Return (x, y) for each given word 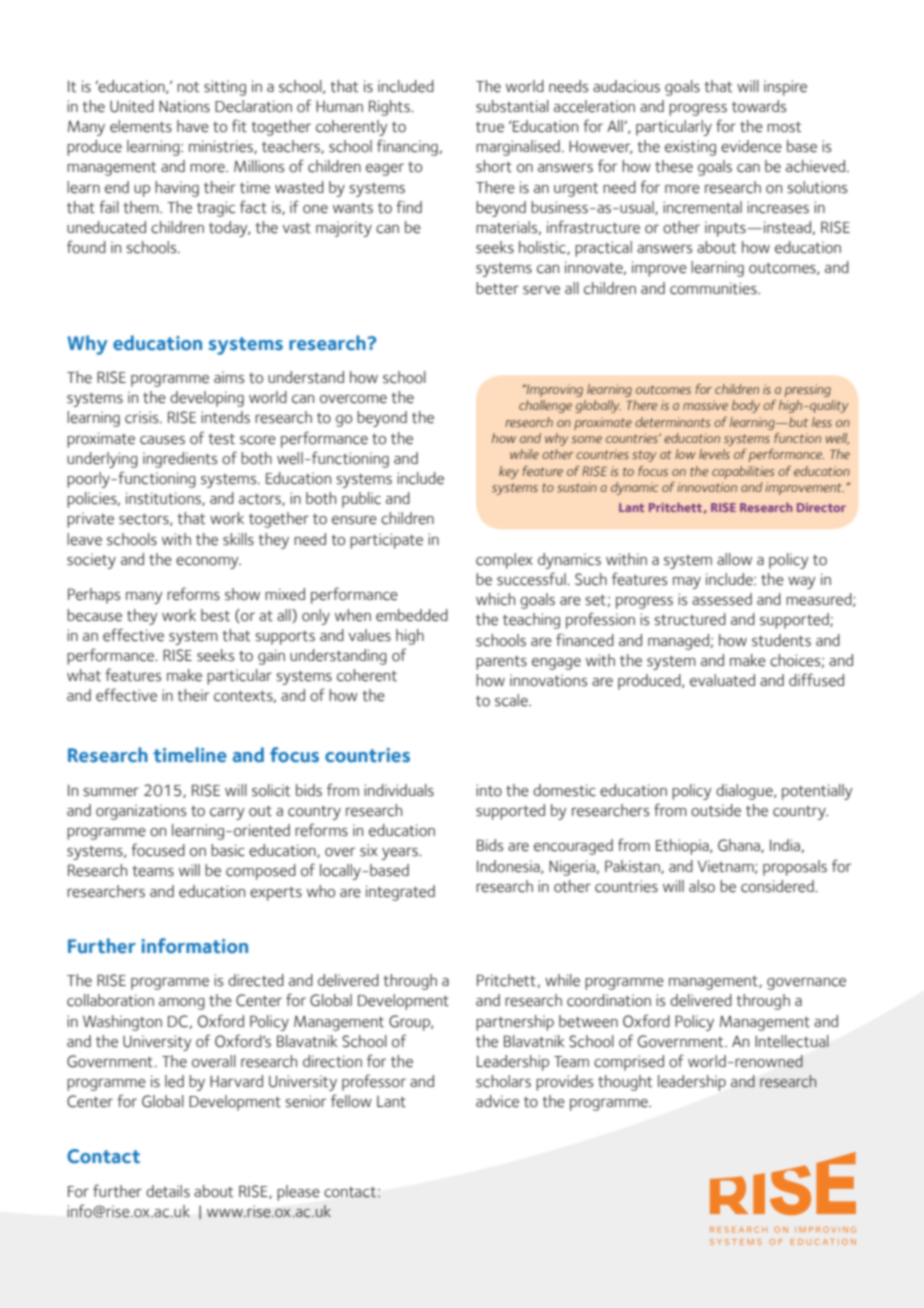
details (168, 1191)
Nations (184, 106)
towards (759, 106)
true (490, 127)
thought (625, 1083)
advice (497, 1101)
